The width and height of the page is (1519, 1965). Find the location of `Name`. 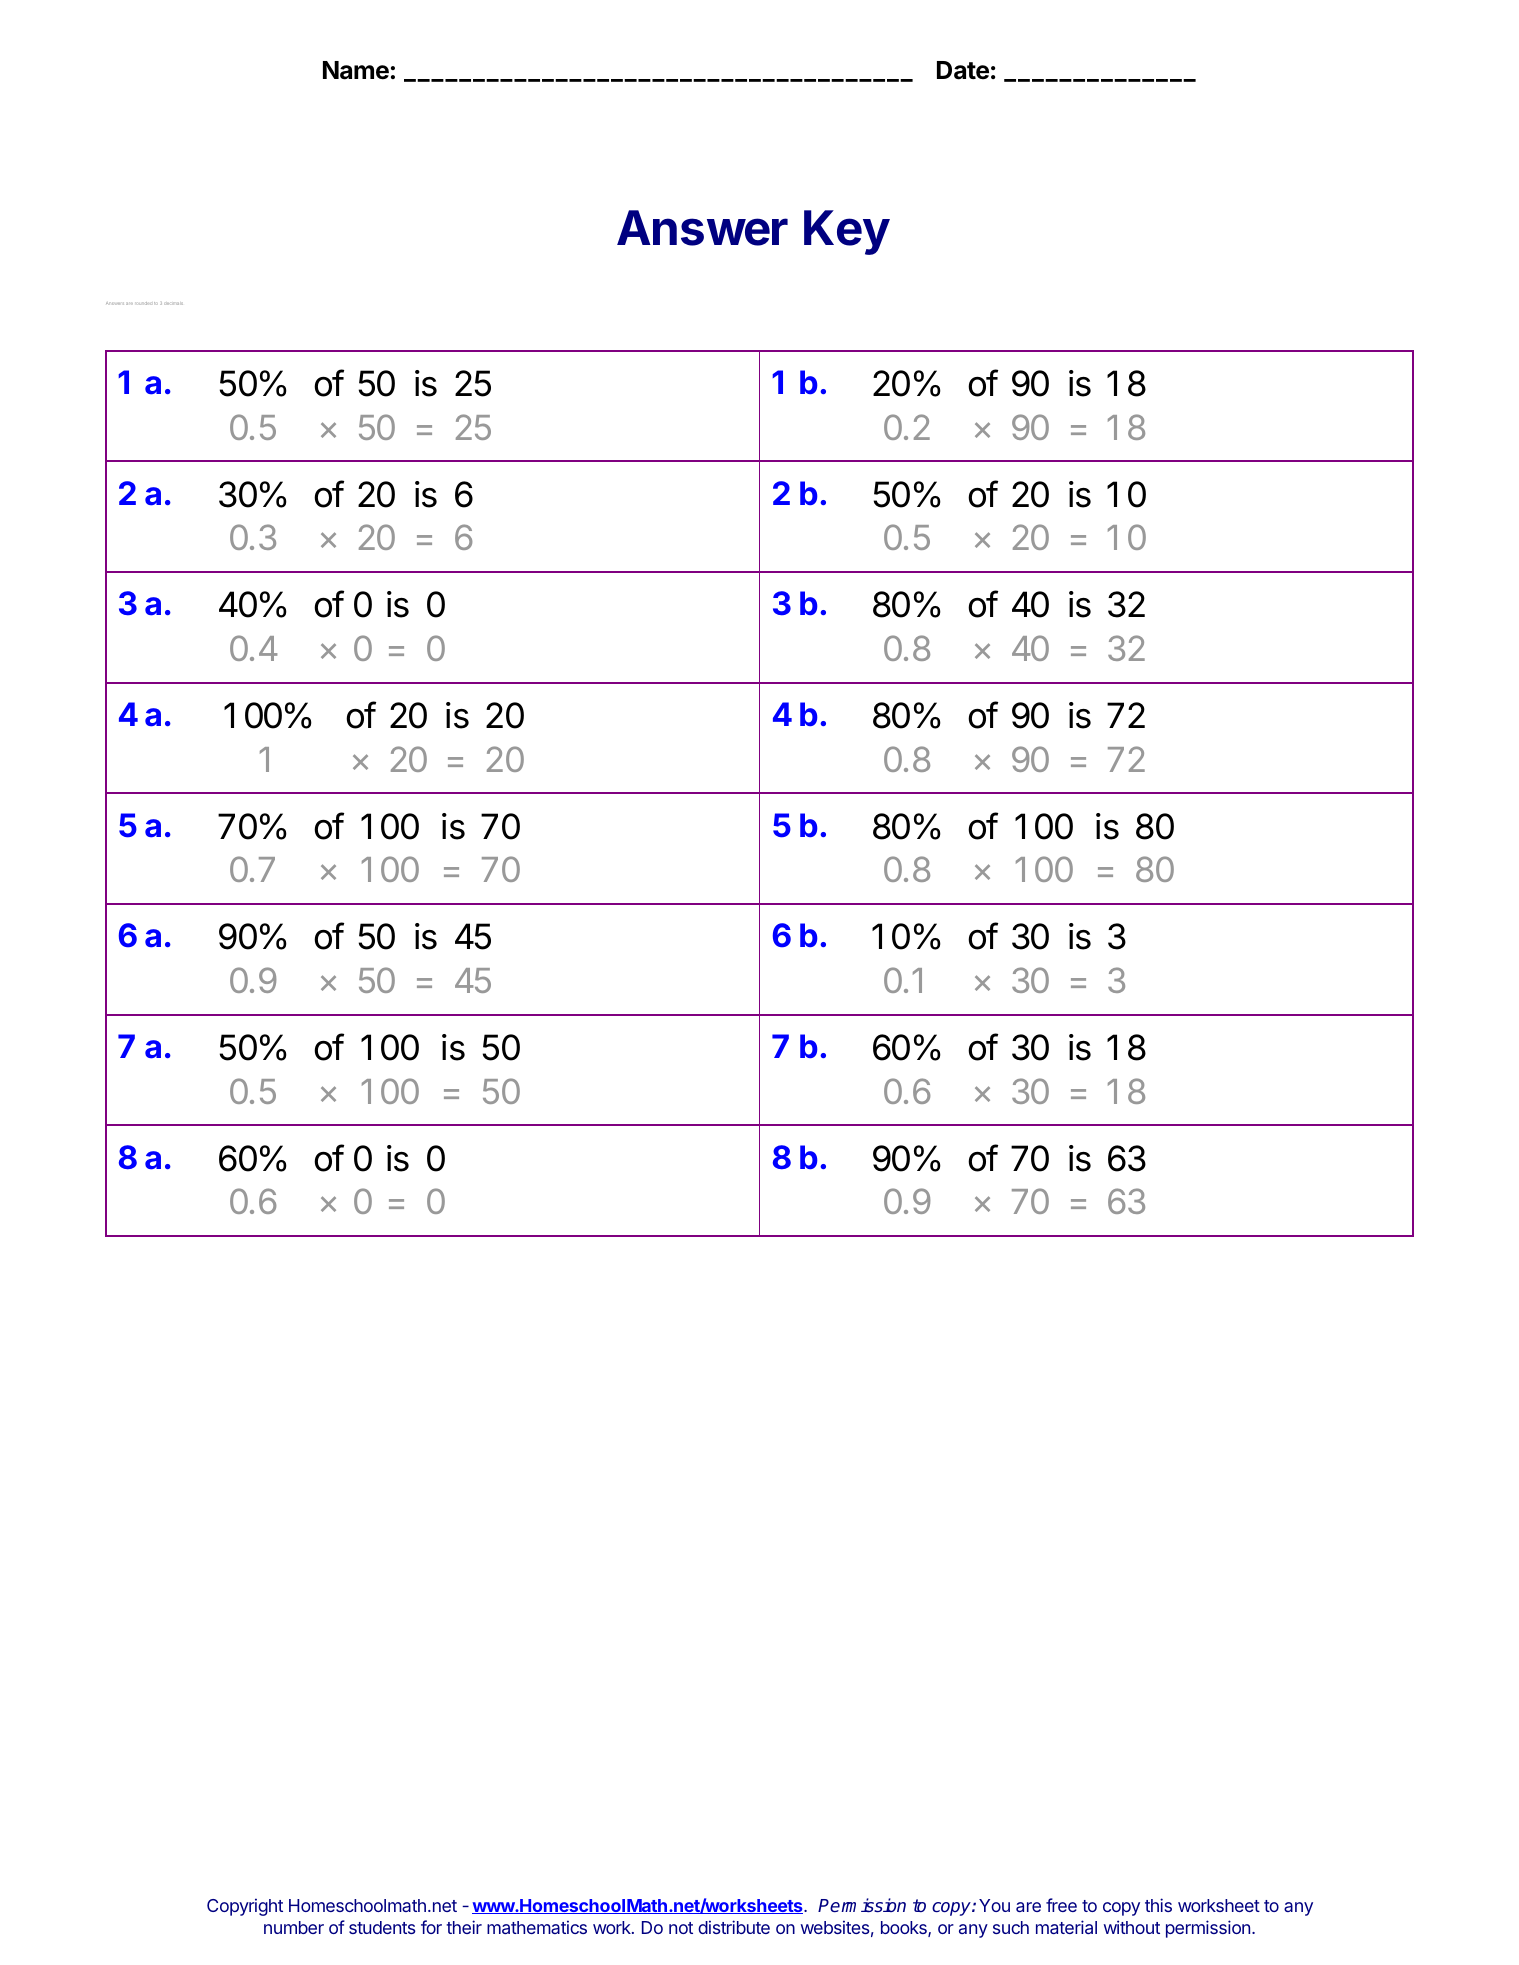

Name is located at coordinates (356, 70).
